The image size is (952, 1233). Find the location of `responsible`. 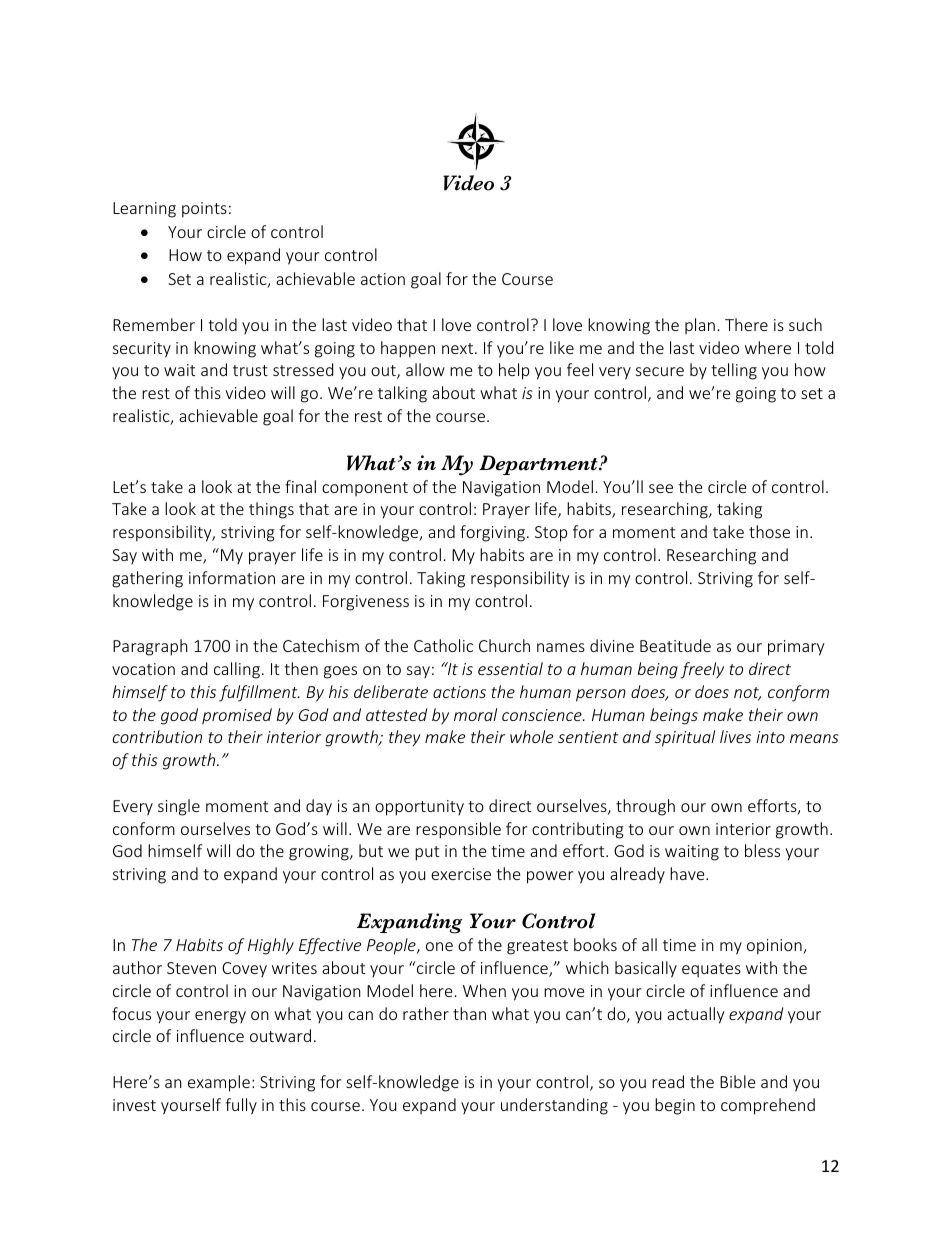

responsible is located at coordinates (458, 830).
